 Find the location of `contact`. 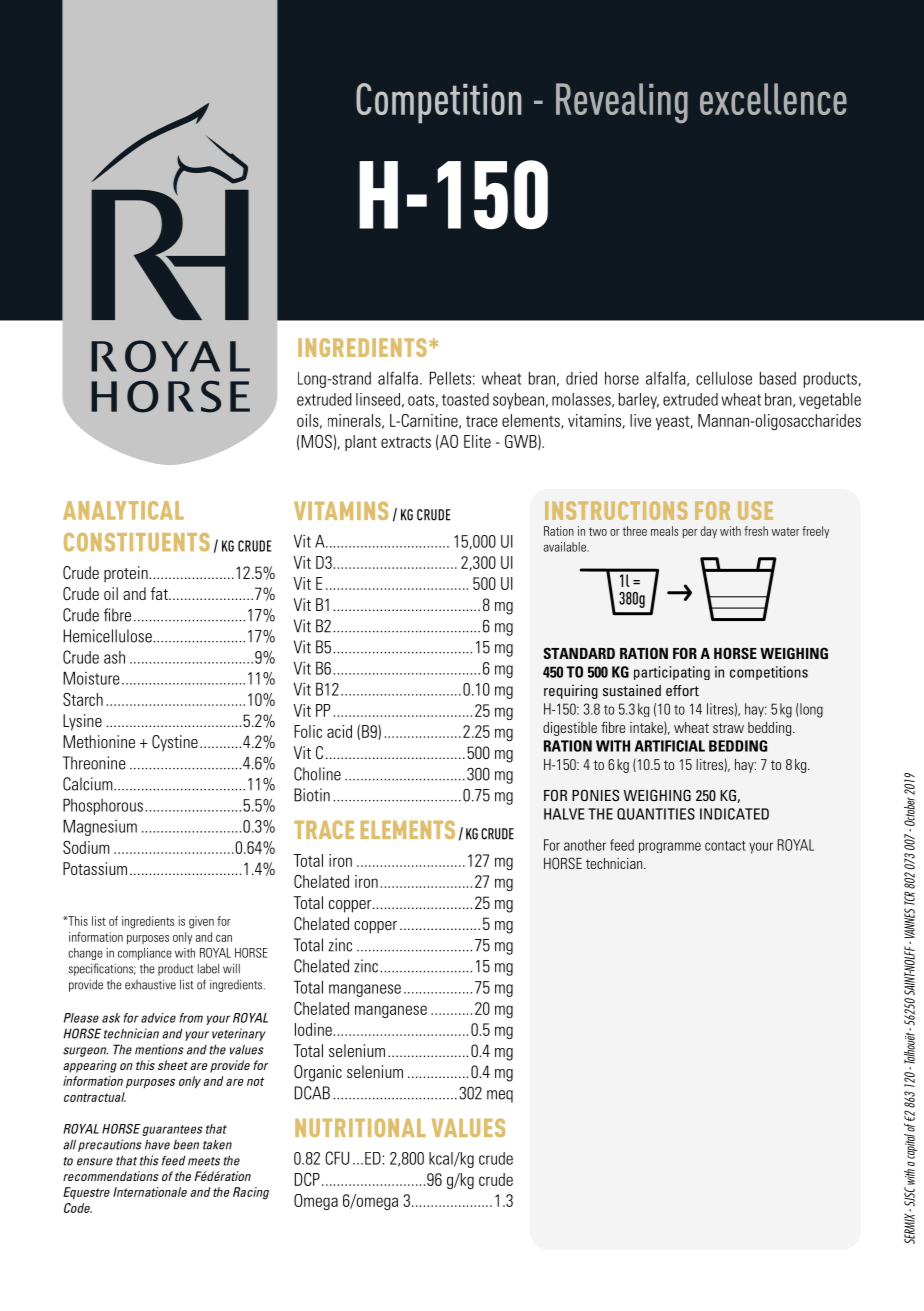

contact is located at coordinates (725, 846).
